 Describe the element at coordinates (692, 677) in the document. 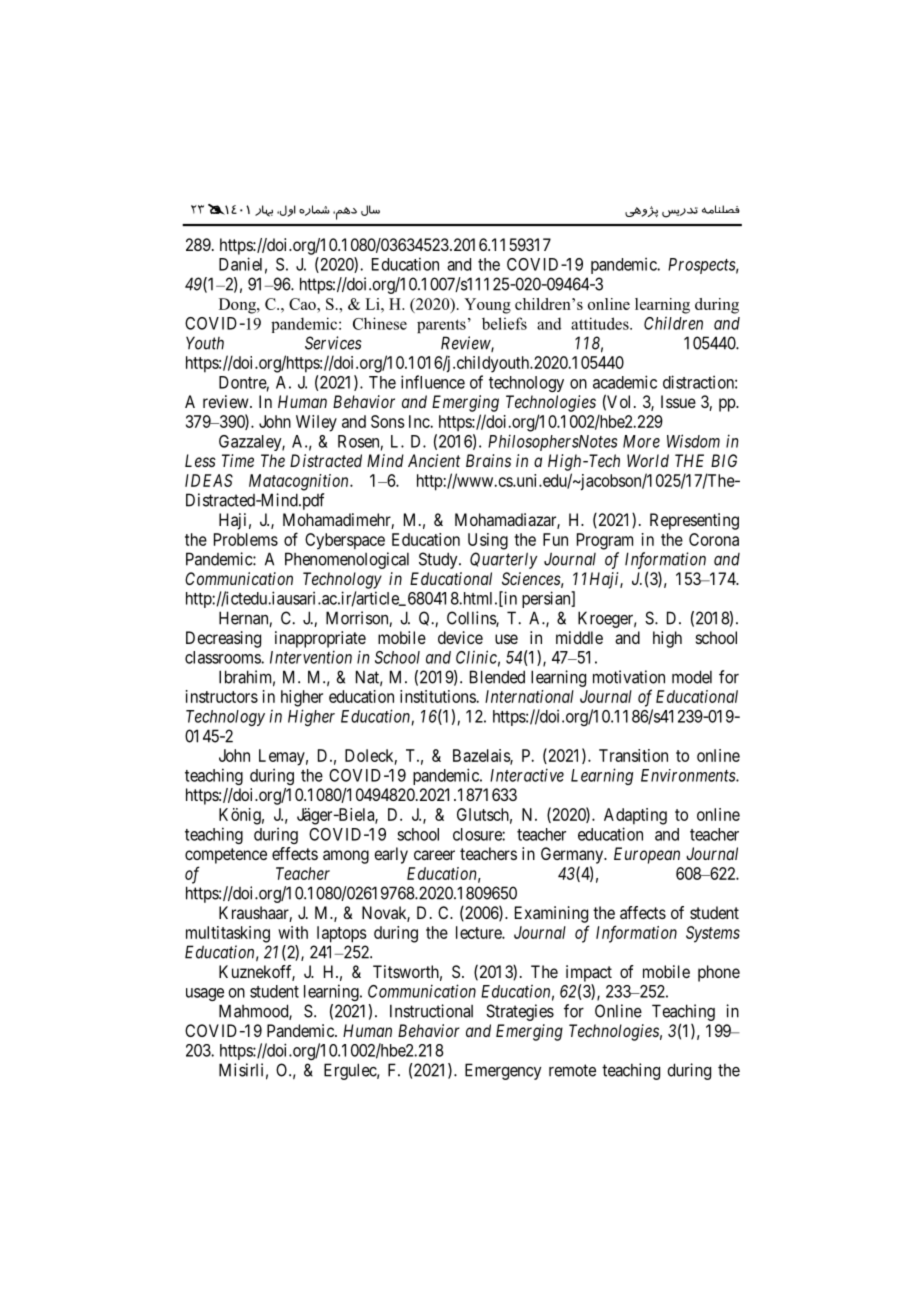

I see `model` at that location.
